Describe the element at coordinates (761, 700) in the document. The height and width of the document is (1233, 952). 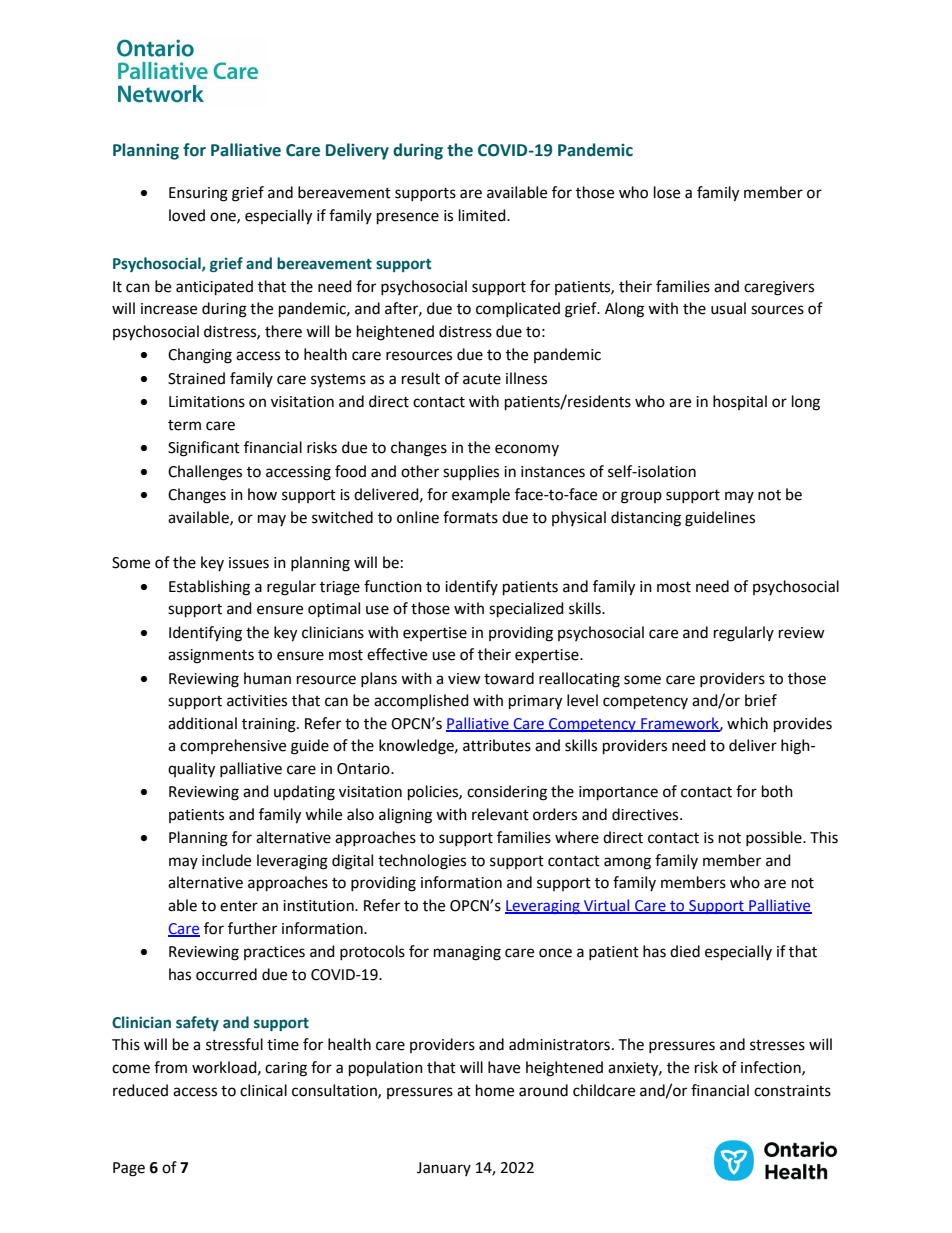
I see `brief` at that location.
